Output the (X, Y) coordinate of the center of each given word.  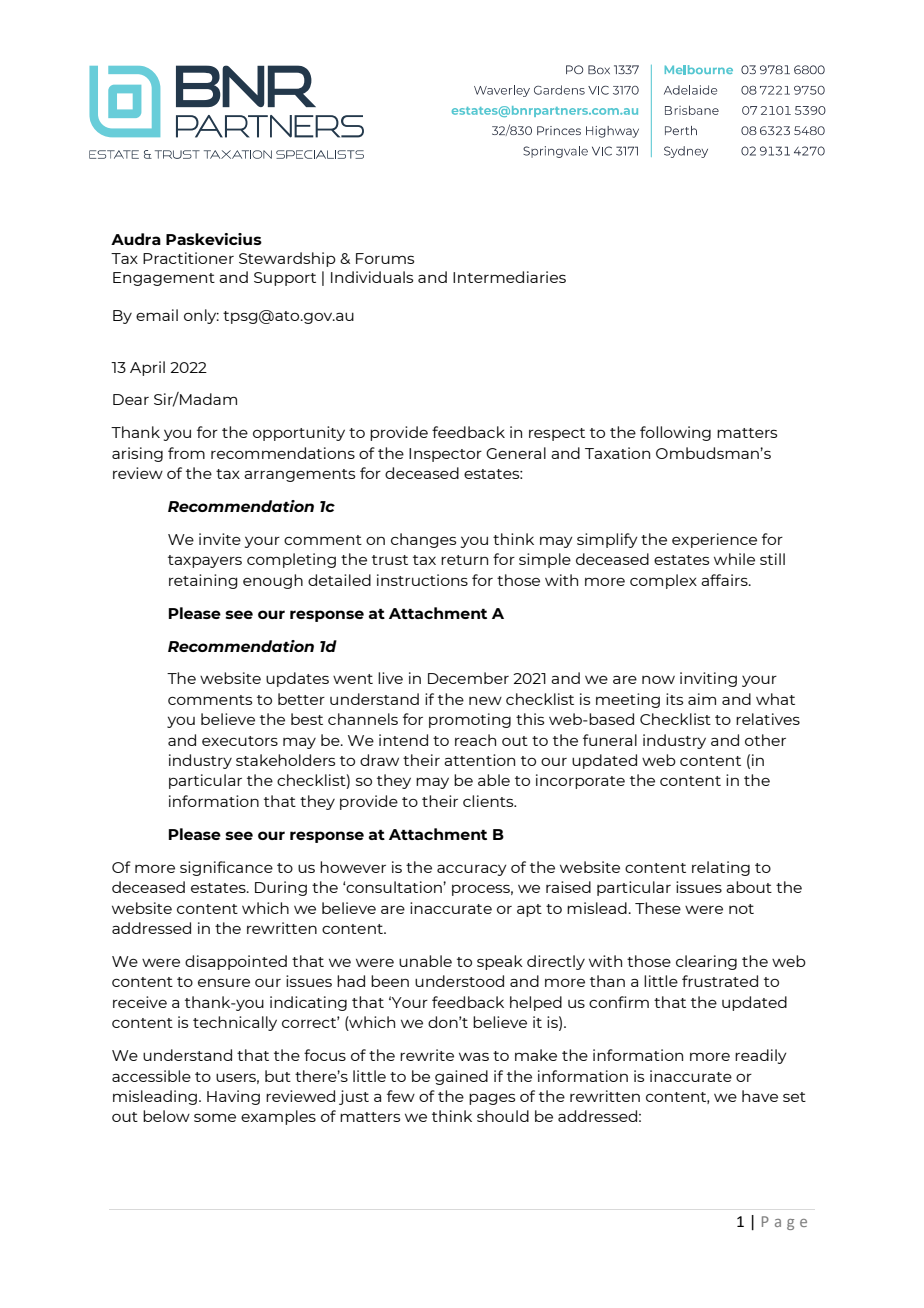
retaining (203, 581)
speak (500, 962)
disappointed (236, 962)
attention (479, 760)
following (675, 433)
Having (233, 1097)
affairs (725, 580)
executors (240, 741)
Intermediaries (509, 277)
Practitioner (188, 258)
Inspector (445, 455)
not (741, 909)
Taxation (617, 453)
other (765, 740)
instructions (422, 580)
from (186, 453)
